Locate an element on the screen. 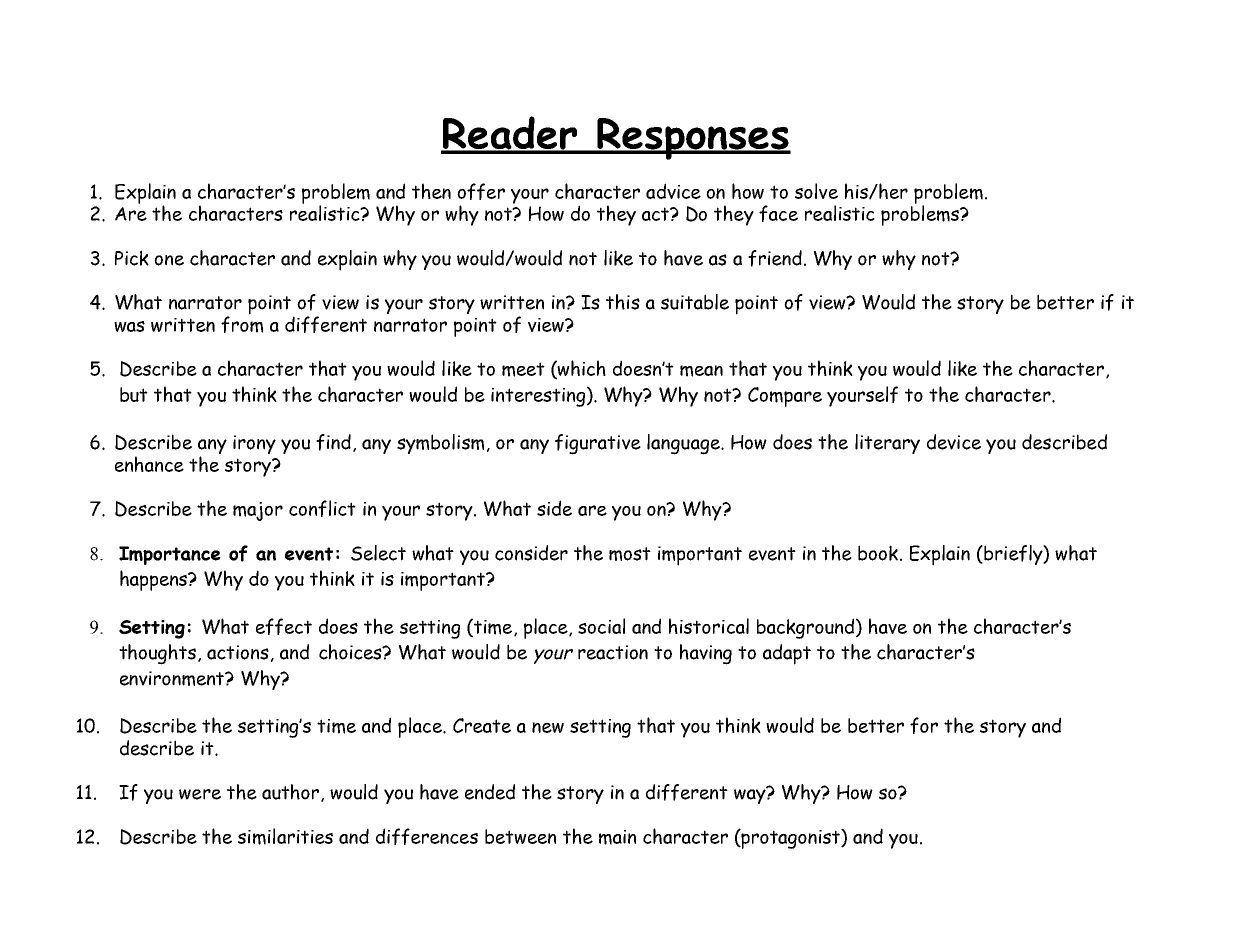  then is located at coordinates (431, 191).
